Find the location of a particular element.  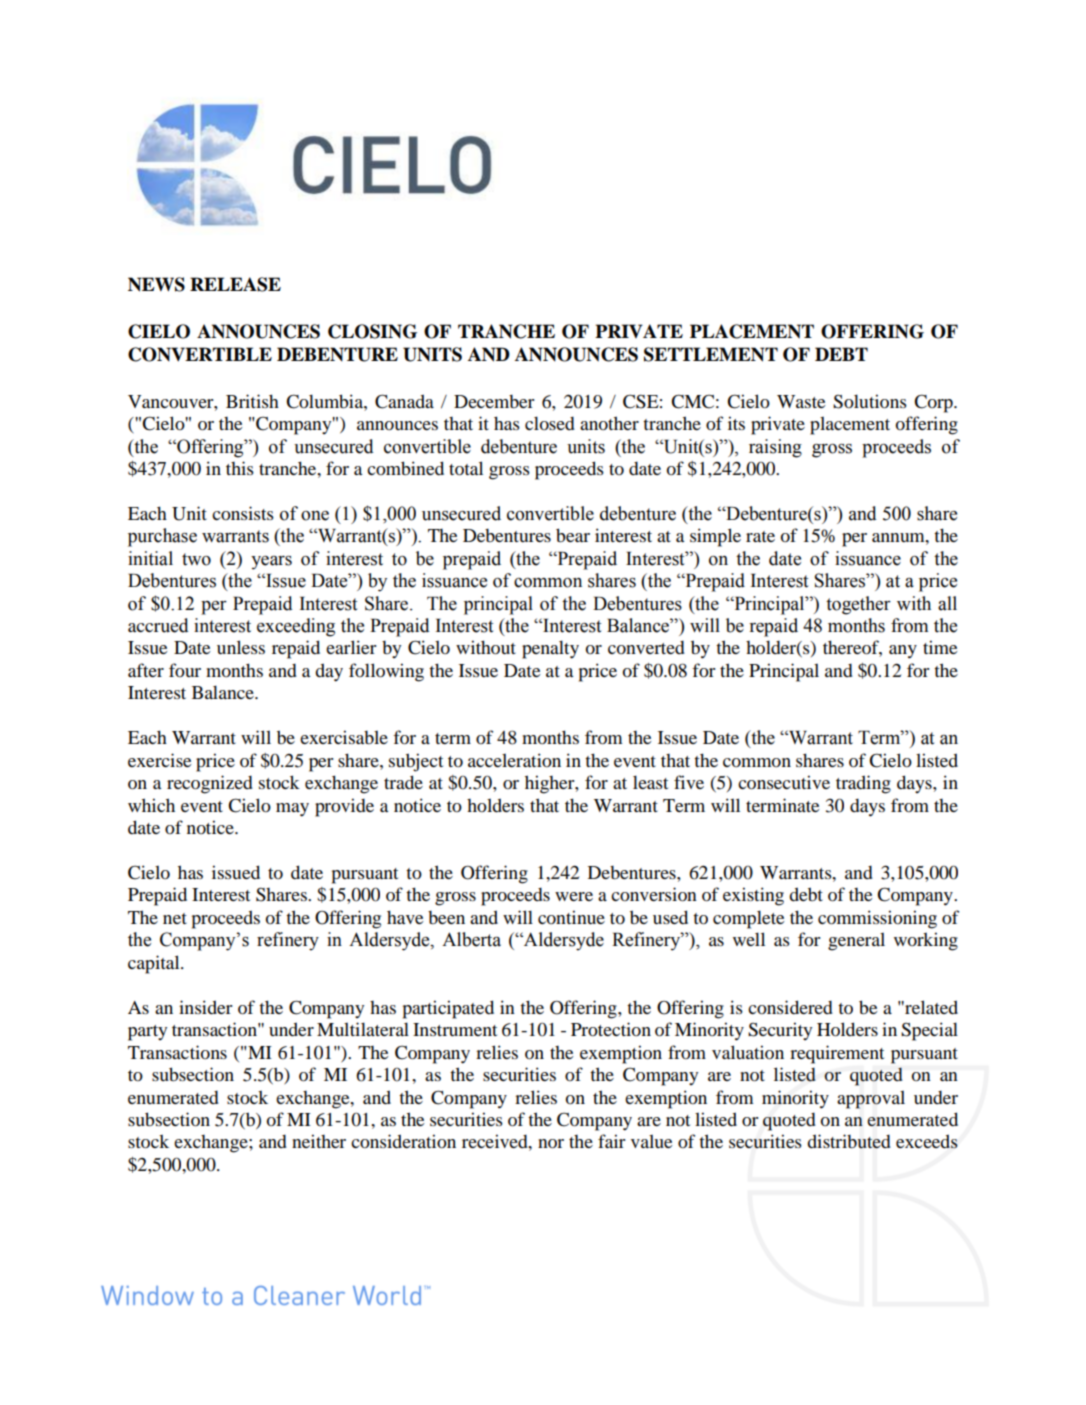

years is located at coordinates (271, 563).
